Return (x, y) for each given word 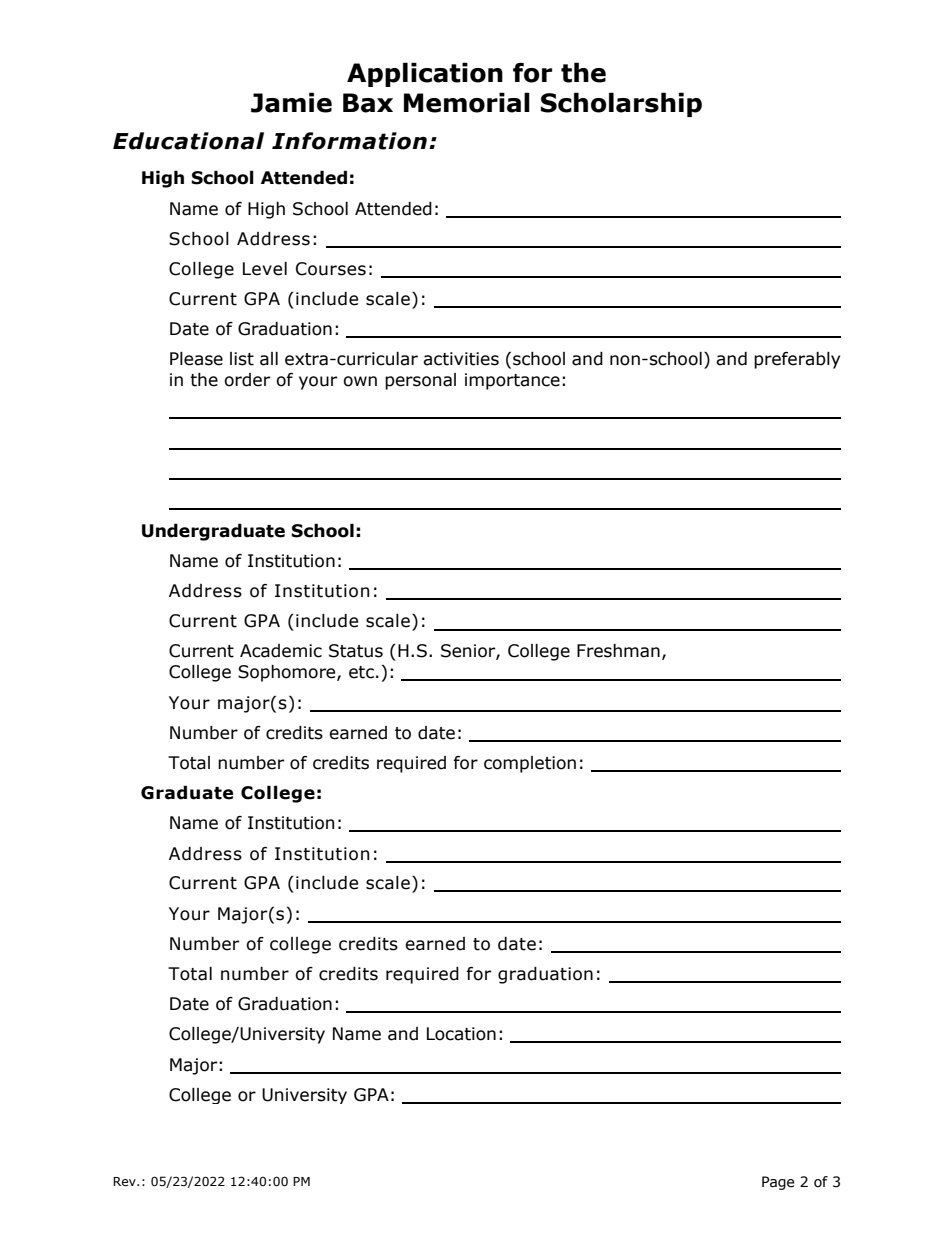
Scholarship (621, 104)
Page (778, 1183)
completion (530, 764)
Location (461, 1034)
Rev (125, 1181)
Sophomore (288, 673)
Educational (188, 141)
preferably (797, 360)
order (247, 380)
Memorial (467, 102)
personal (420, 381)
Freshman (618, 651)
